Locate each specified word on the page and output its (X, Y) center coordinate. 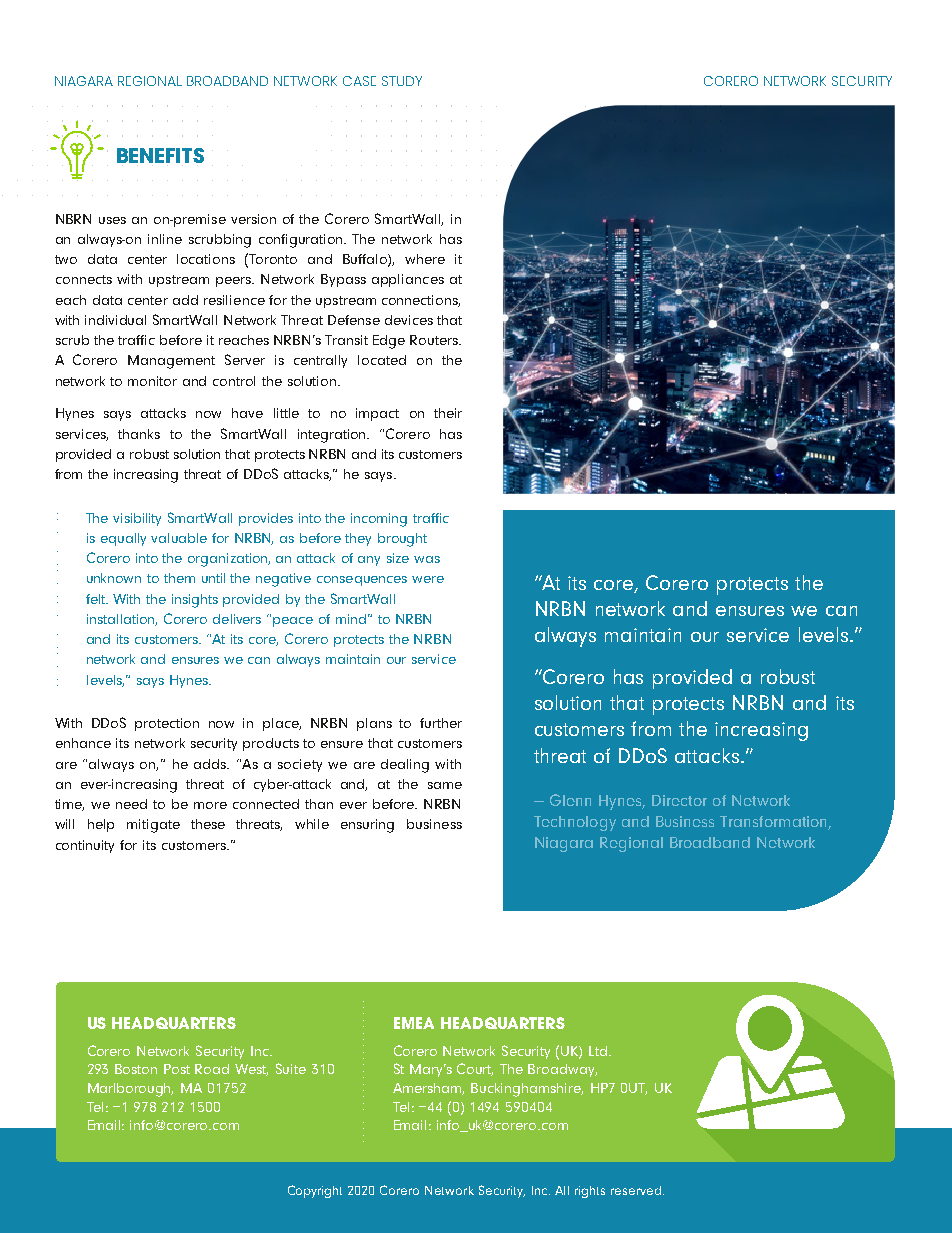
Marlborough (130, 1090)
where (425, 259)
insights (195, 601)
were (428, 579)
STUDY (402, 81)
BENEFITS (160, 157)
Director (679, 800)
